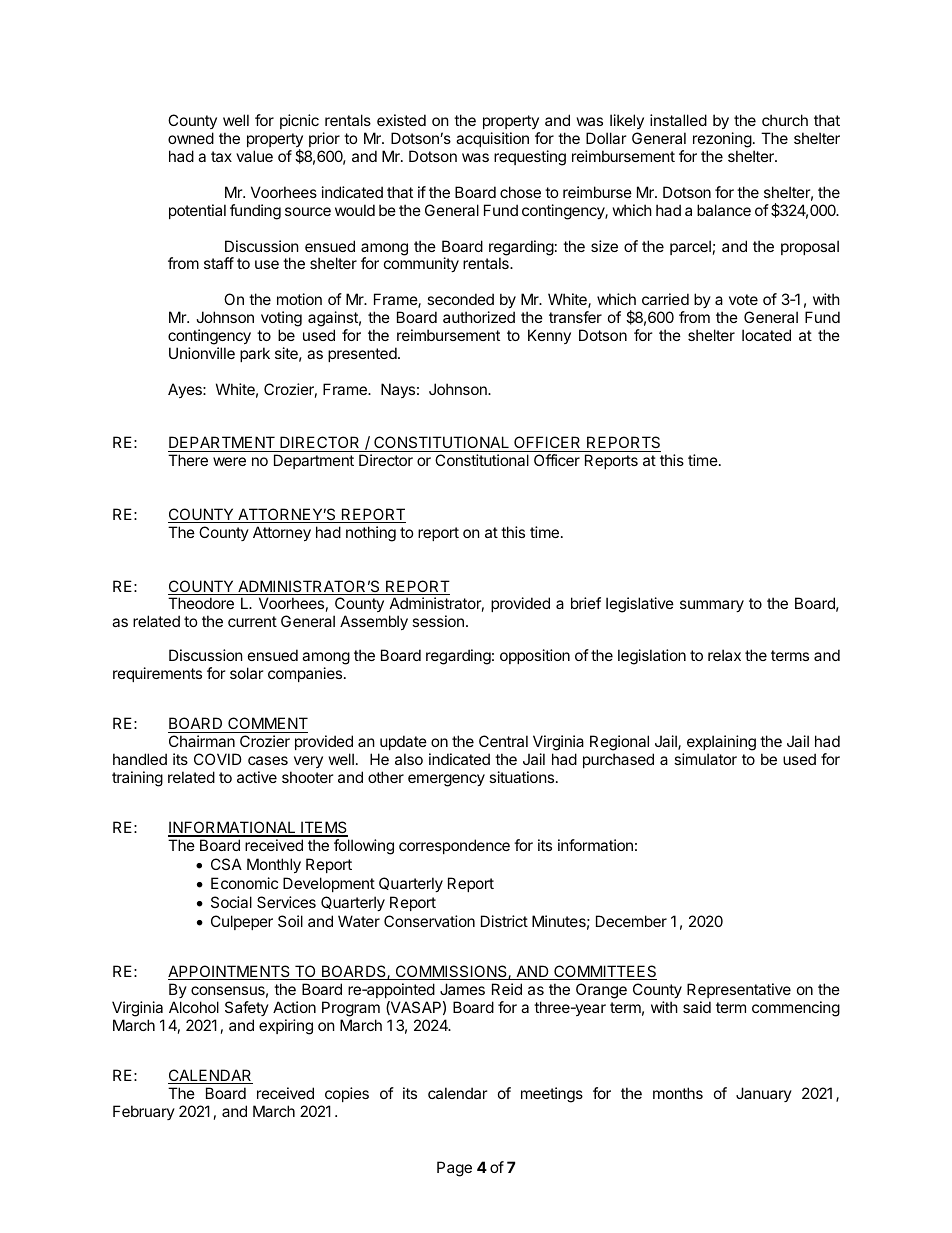  I want to click on session, so click(438, 621).
